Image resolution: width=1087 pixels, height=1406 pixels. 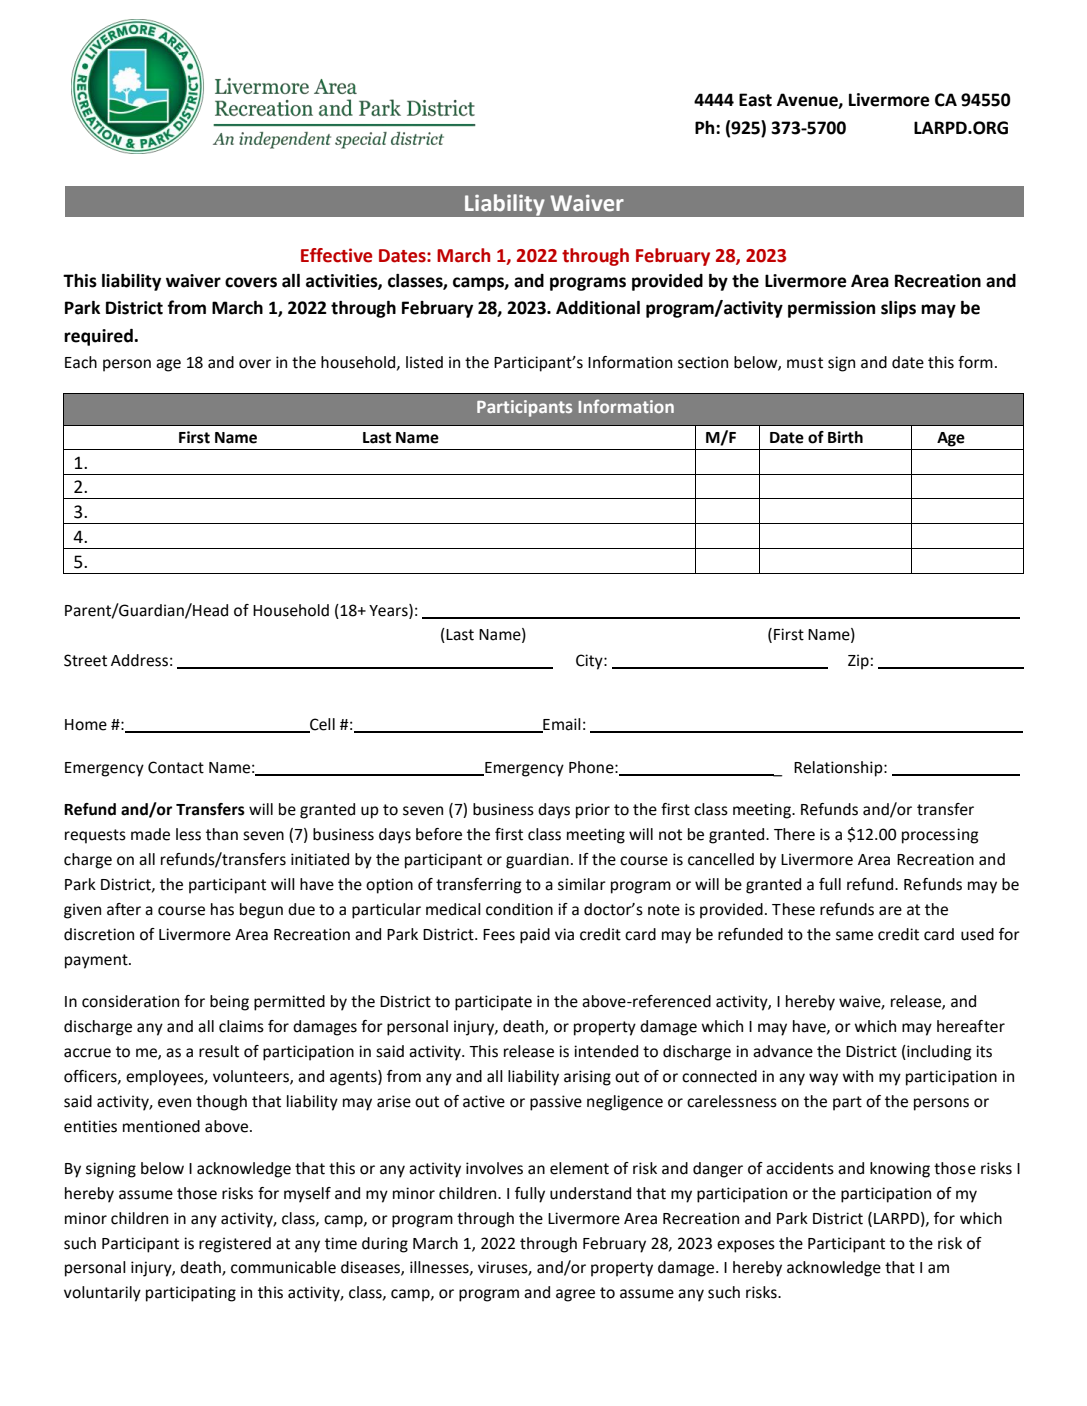 I want to click on slips, so click(x=898, y=309).
